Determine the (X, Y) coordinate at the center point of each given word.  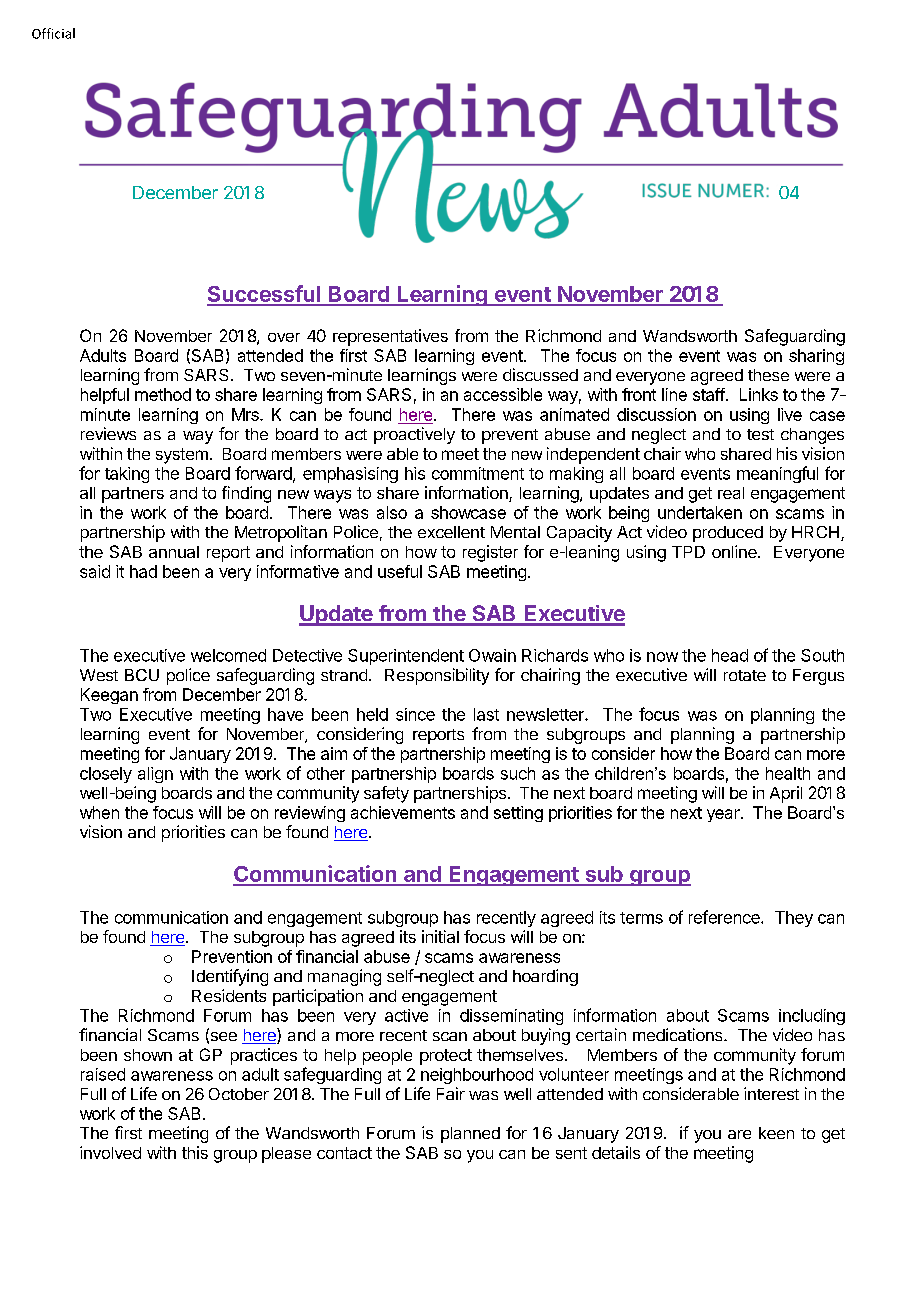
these (768, 375)
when (99, 812)
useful (400, 571)
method (163, 394)
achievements (403, 812)
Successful (264, 295)
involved (110, 1152)
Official (53, 33)
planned (470, 1135)
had (143, 571)
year (724, 815)
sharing (816, 357)
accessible (503, 394)
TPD (688, 552)
